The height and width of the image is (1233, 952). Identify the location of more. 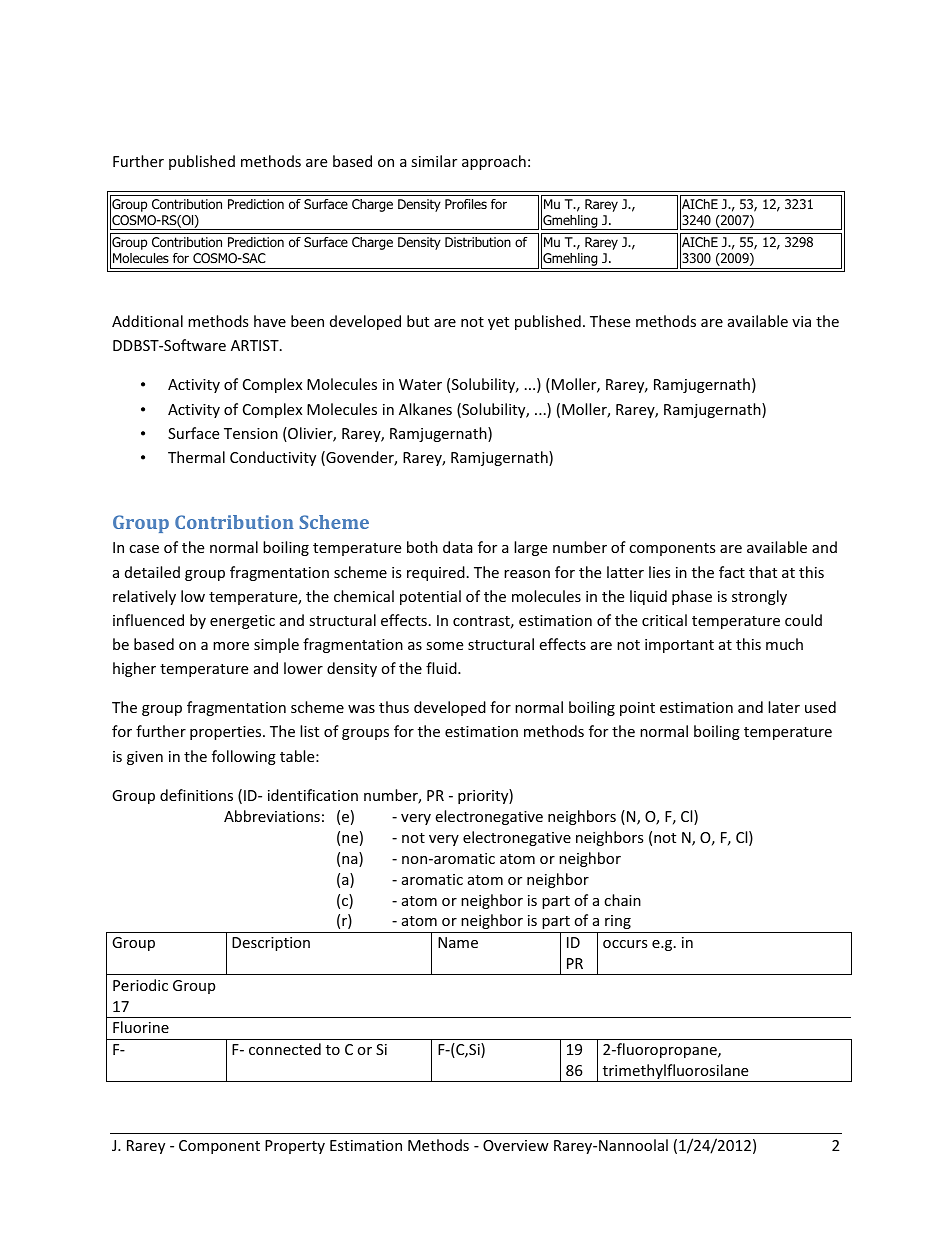
(231, 646).
